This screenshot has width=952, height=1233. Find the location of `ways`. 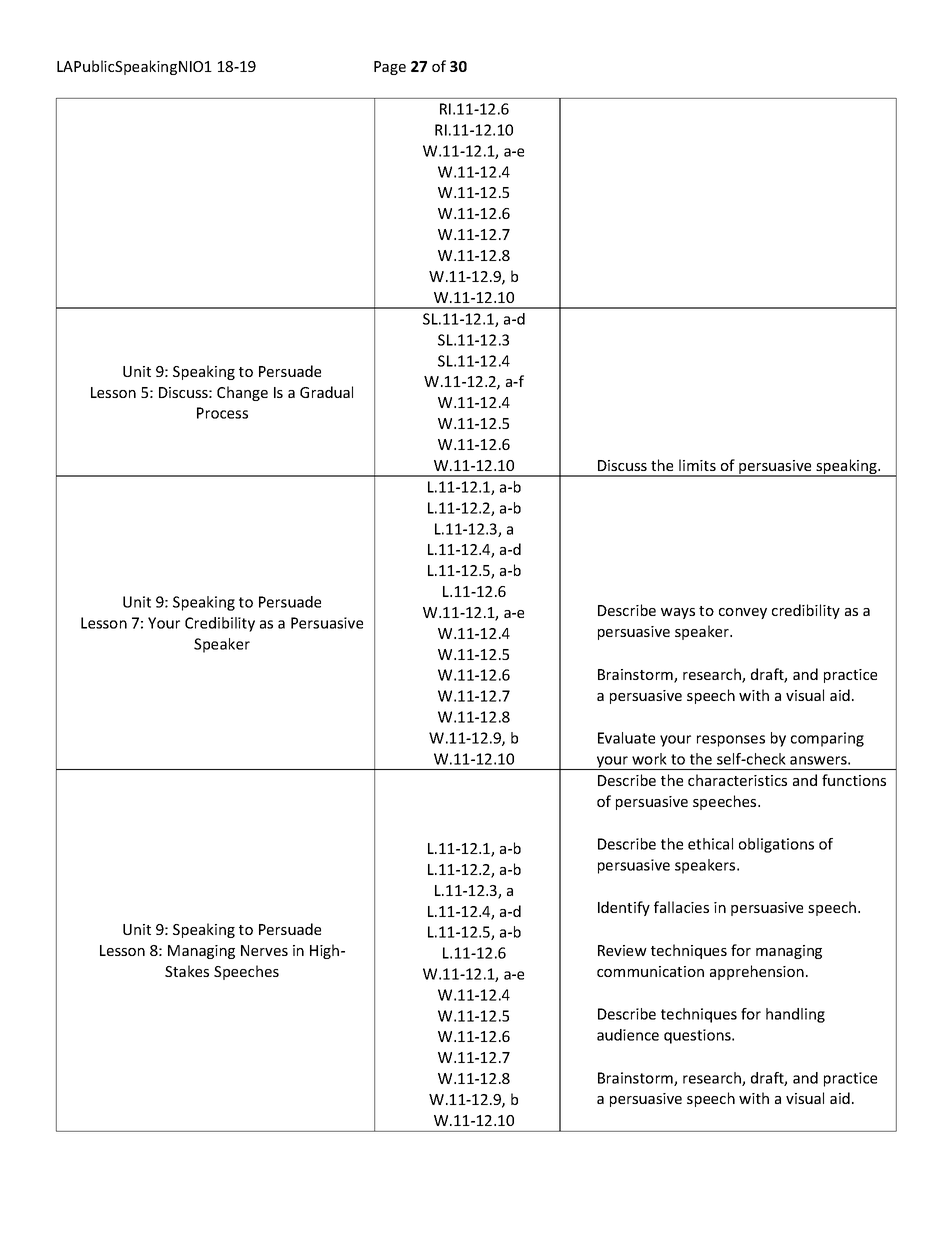

ways is located at coordinates (678, 613).
